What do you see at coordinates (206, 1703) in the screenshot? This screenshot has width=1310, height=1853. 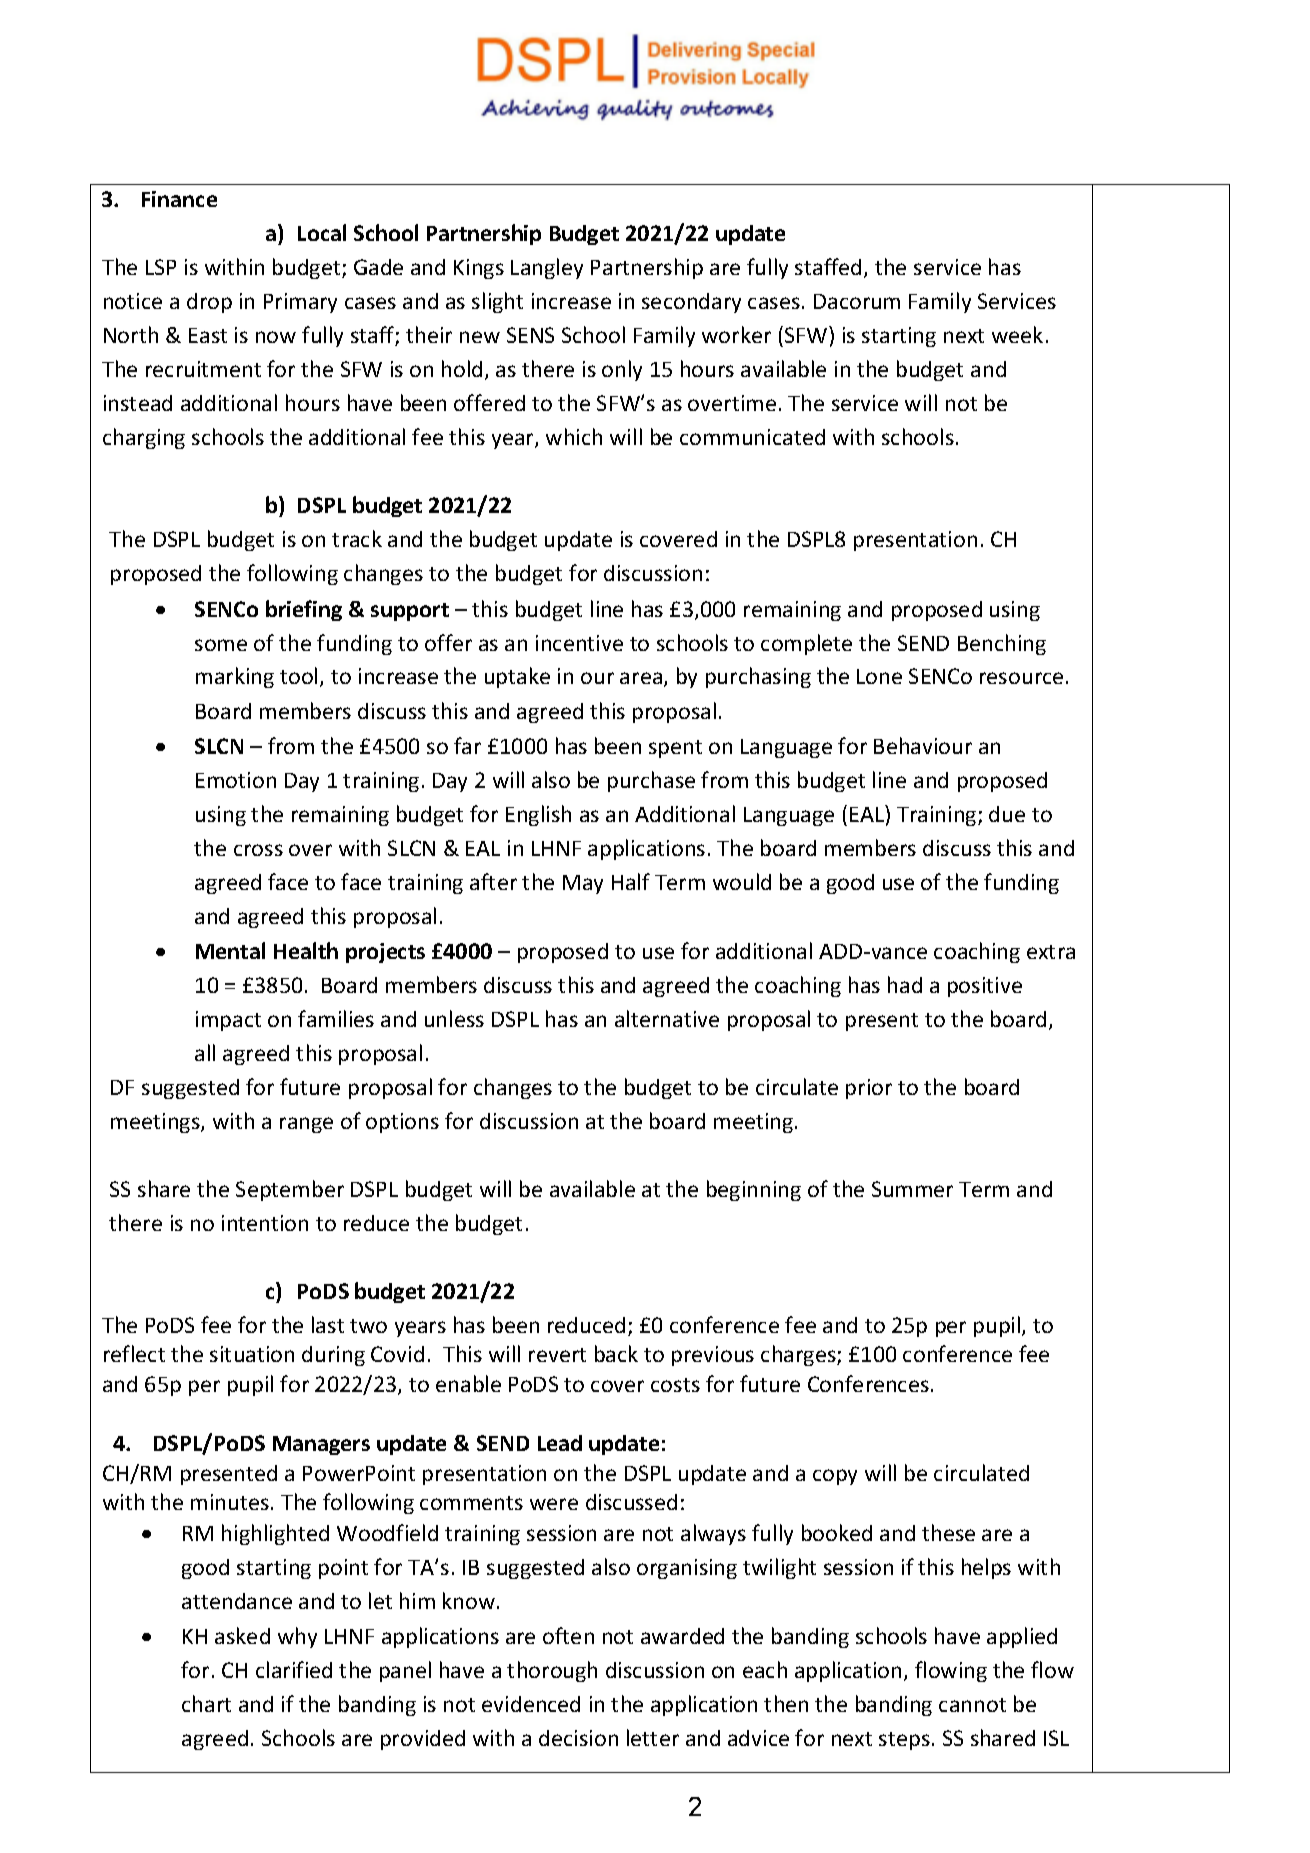 I see `chart` at bounding box center [206, 1703].
